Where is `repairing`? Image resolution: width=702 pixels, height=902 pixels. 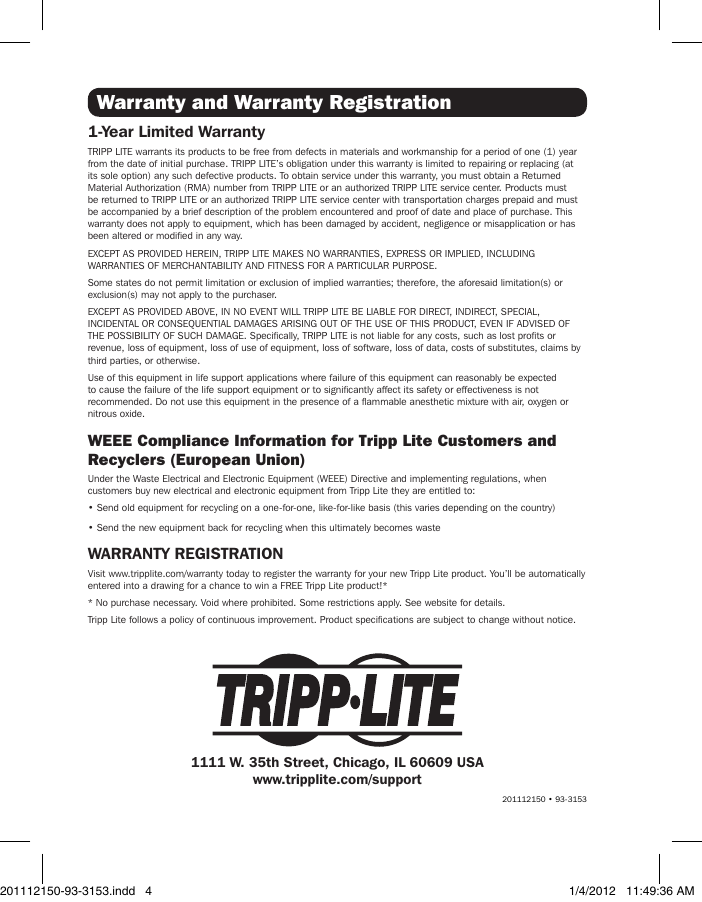 repairing is located at coordinates (487, 164).
